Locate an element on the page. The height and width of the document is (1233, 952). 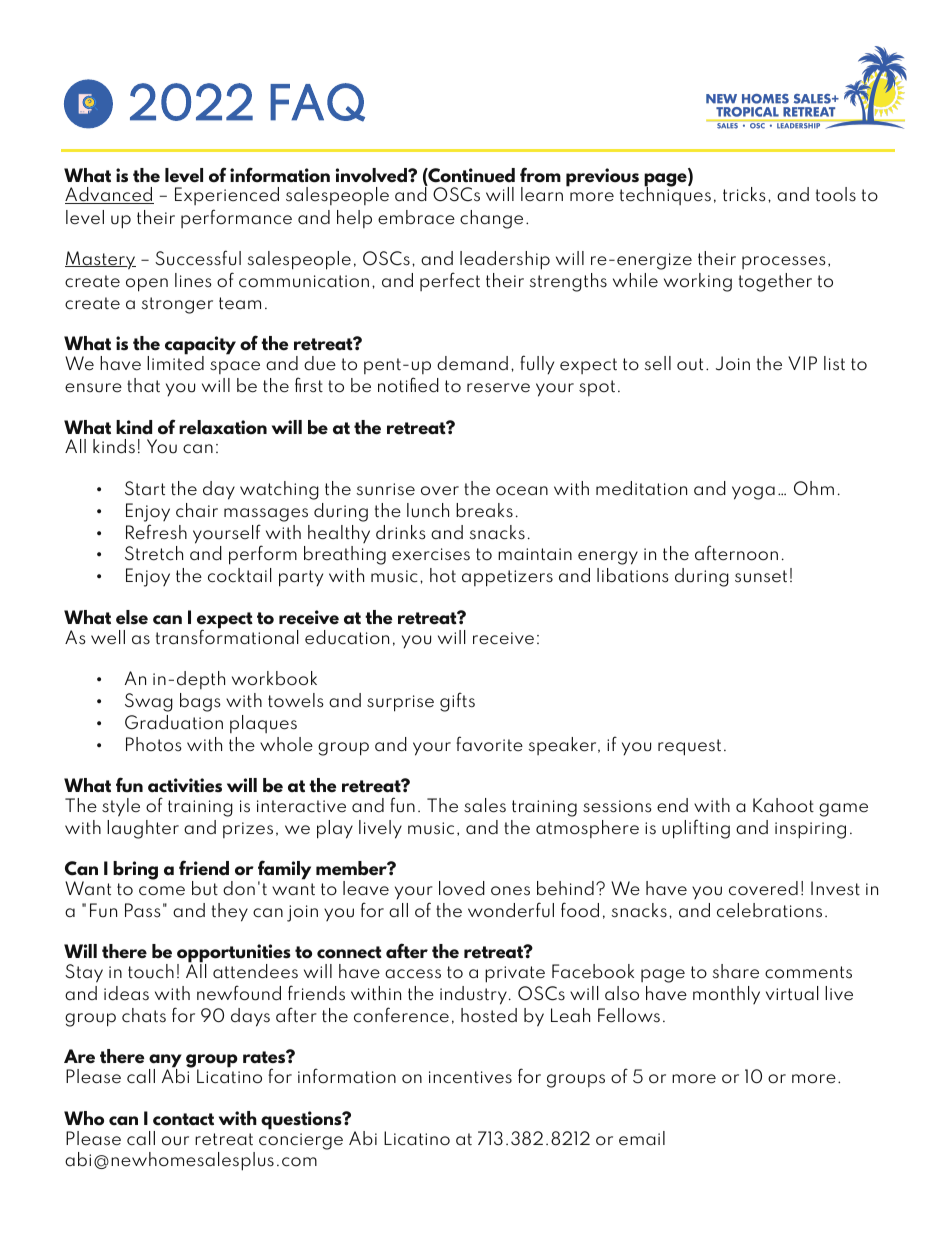
from is located at coordinates (540, 175).
